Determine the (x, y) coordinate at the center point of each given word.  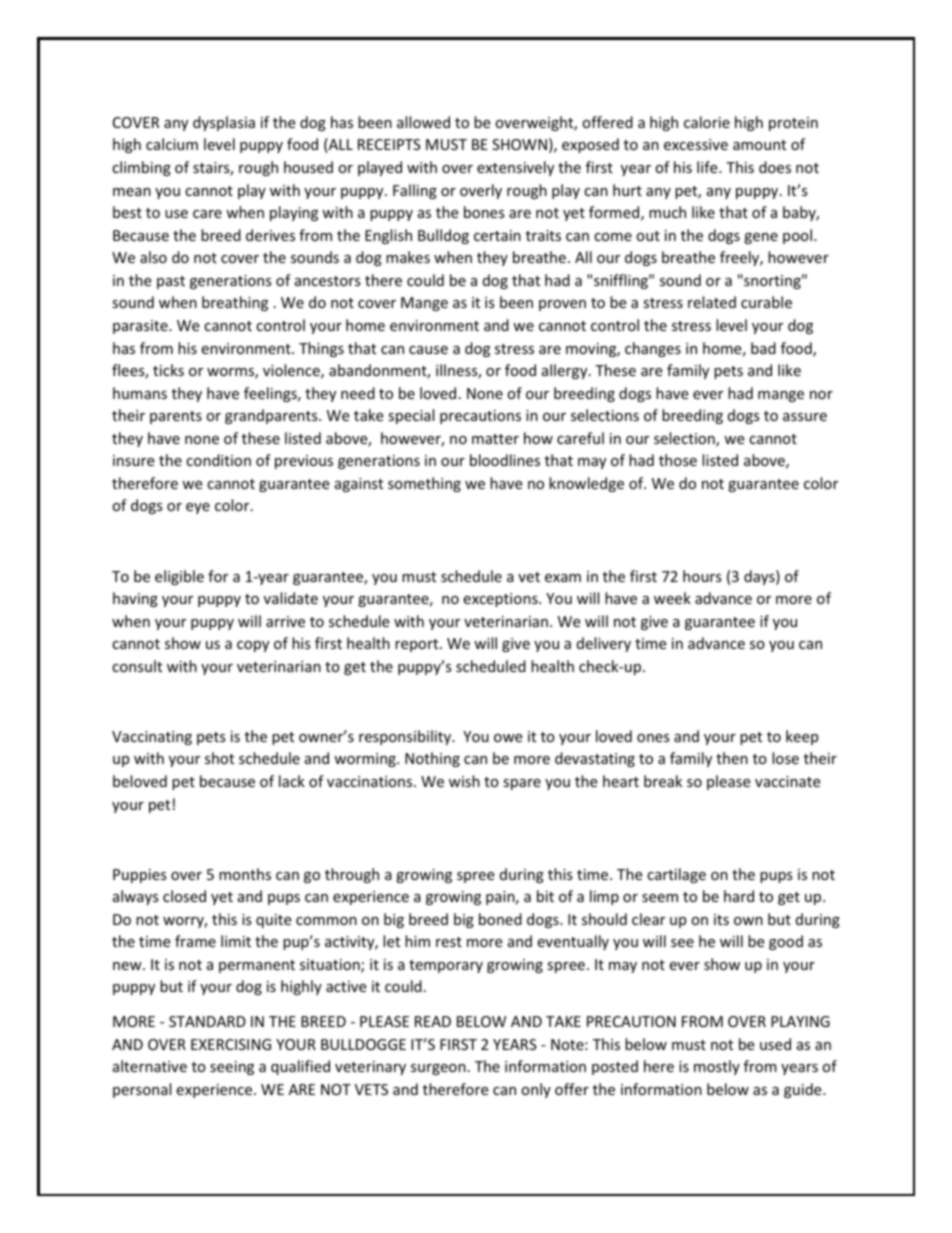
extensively (515, 168)
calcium (172, 144)
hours (702, 576)
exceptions (501, 600)
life (708, 167)
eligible (179, 577)
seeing (232, 1068)
